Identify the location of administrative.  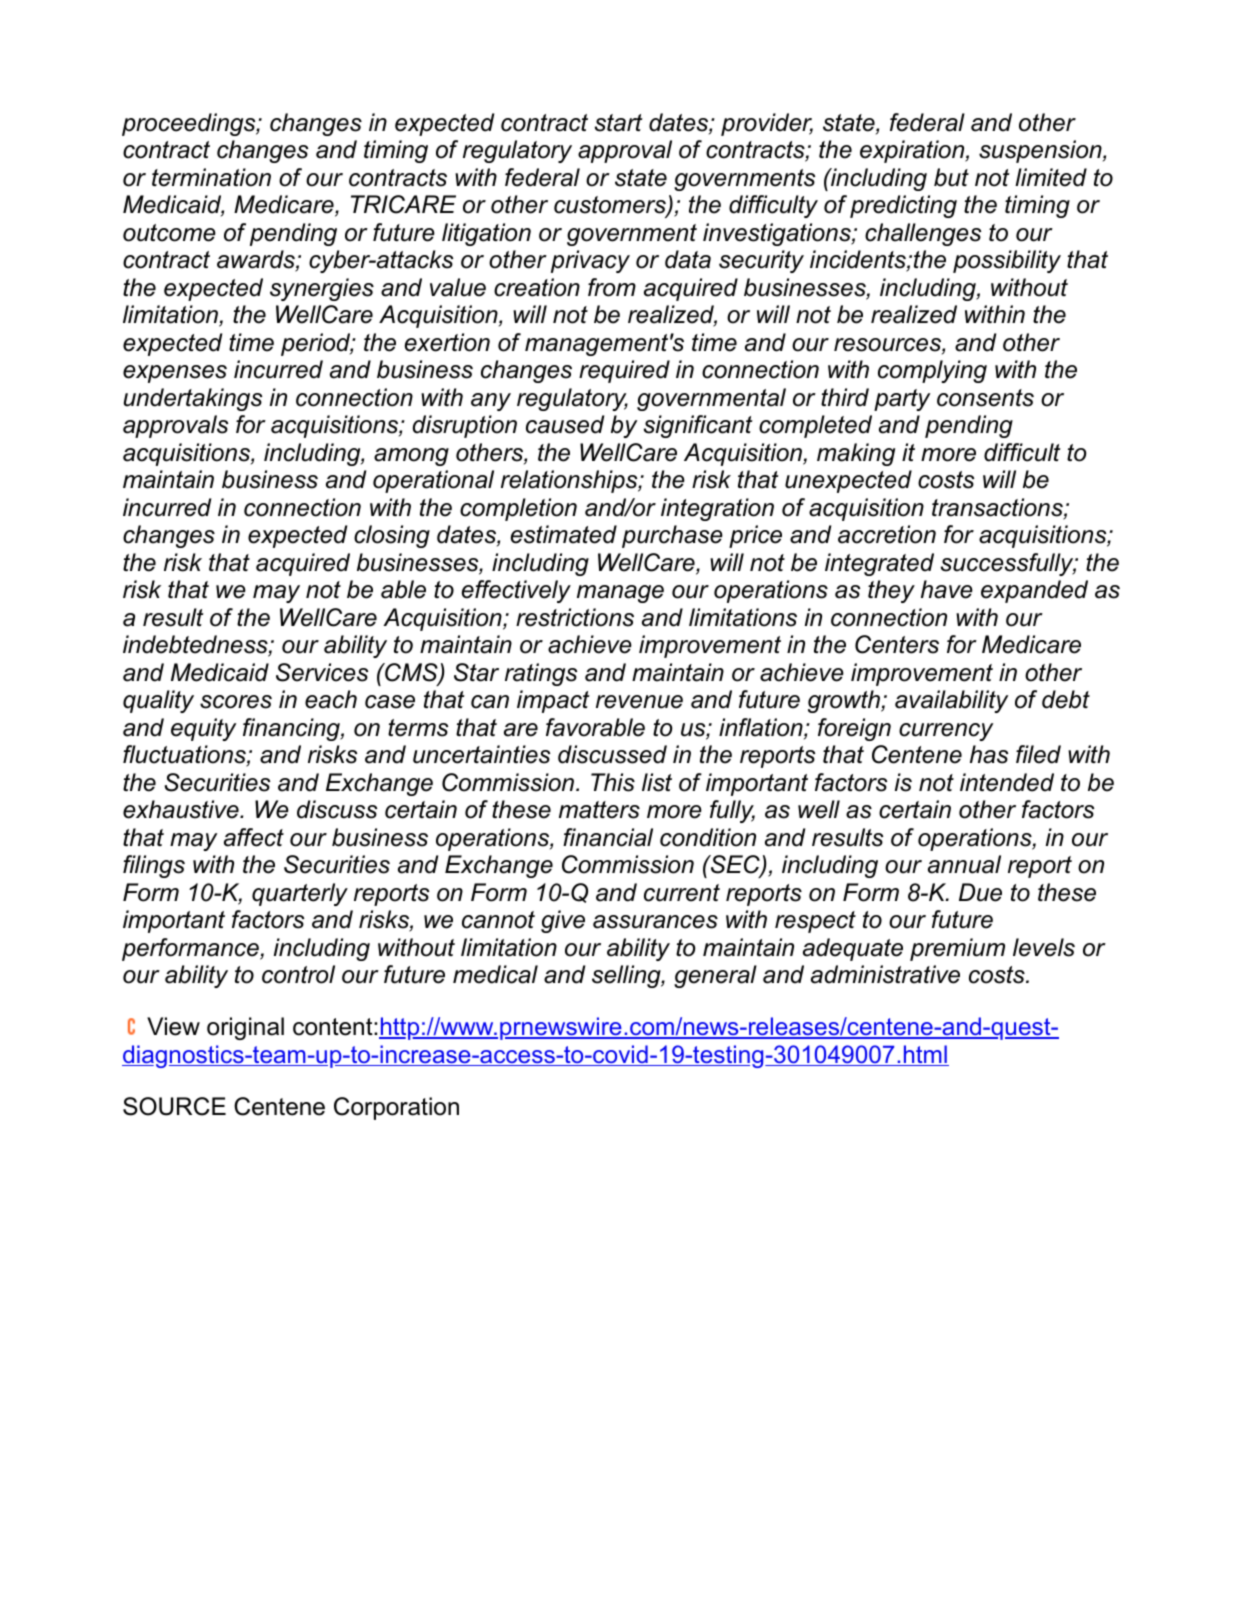
(885, 974).
